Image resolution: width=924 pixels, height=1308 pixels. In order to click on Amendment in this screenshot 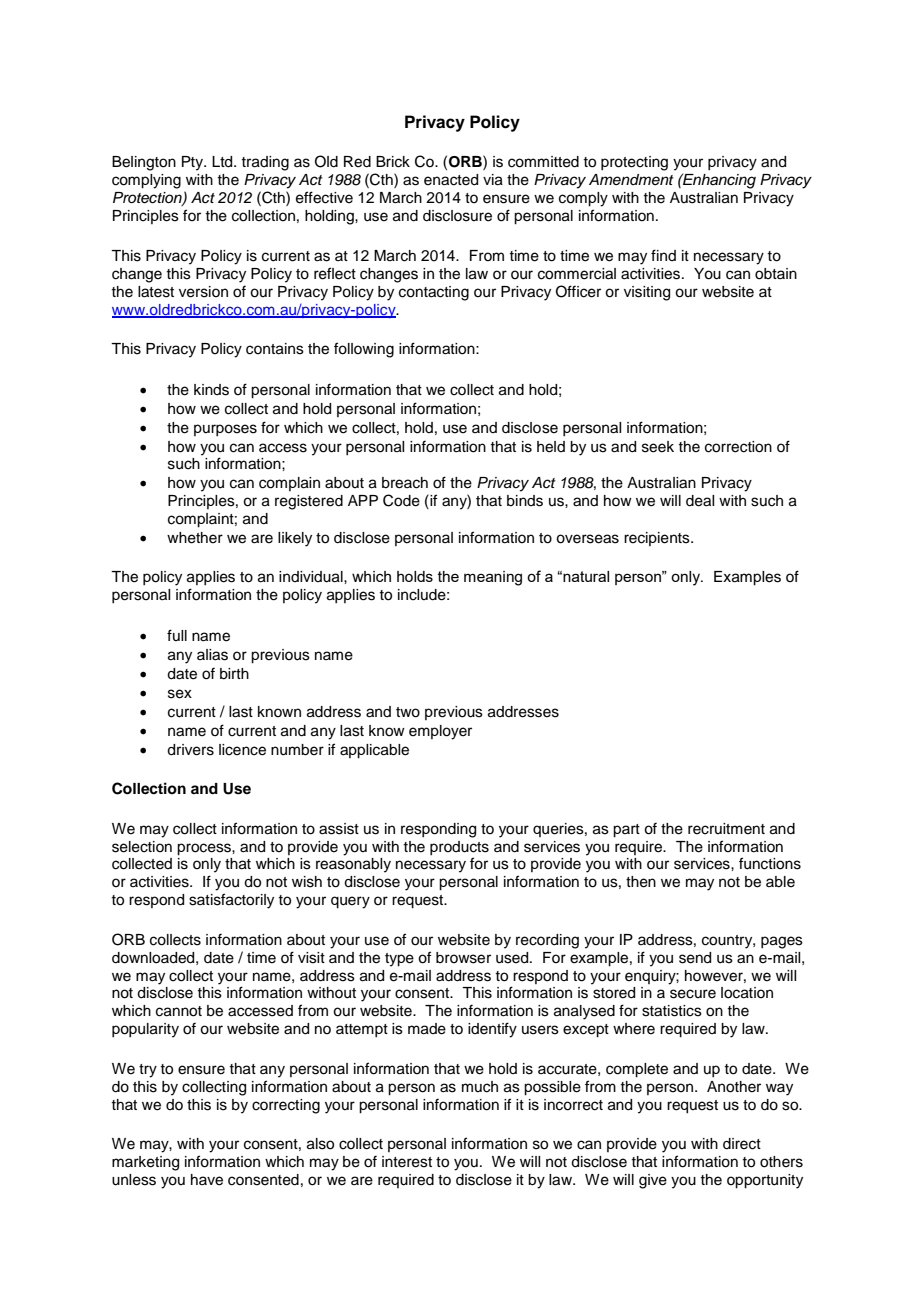, I will do `click(631, 179)`.
